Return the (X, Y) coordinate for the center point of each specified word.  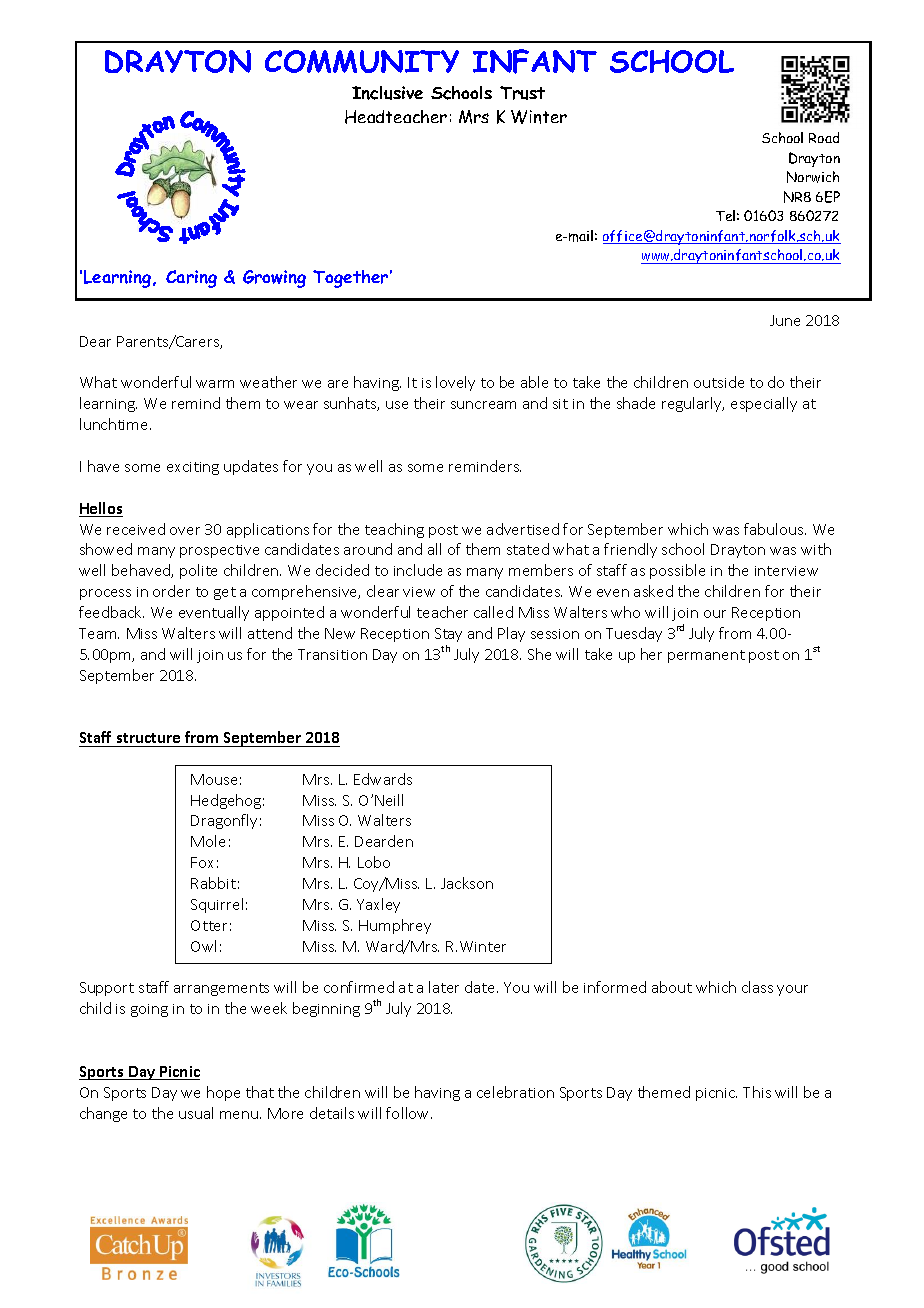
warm (215, 384)
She (539, 654)
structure (148, 738)
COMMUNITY (362, 61)
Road (824, 137)
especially (764, 404)
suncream (483, 405)
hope (223, 1093)
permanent (706, 656)
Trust (522, 93)
